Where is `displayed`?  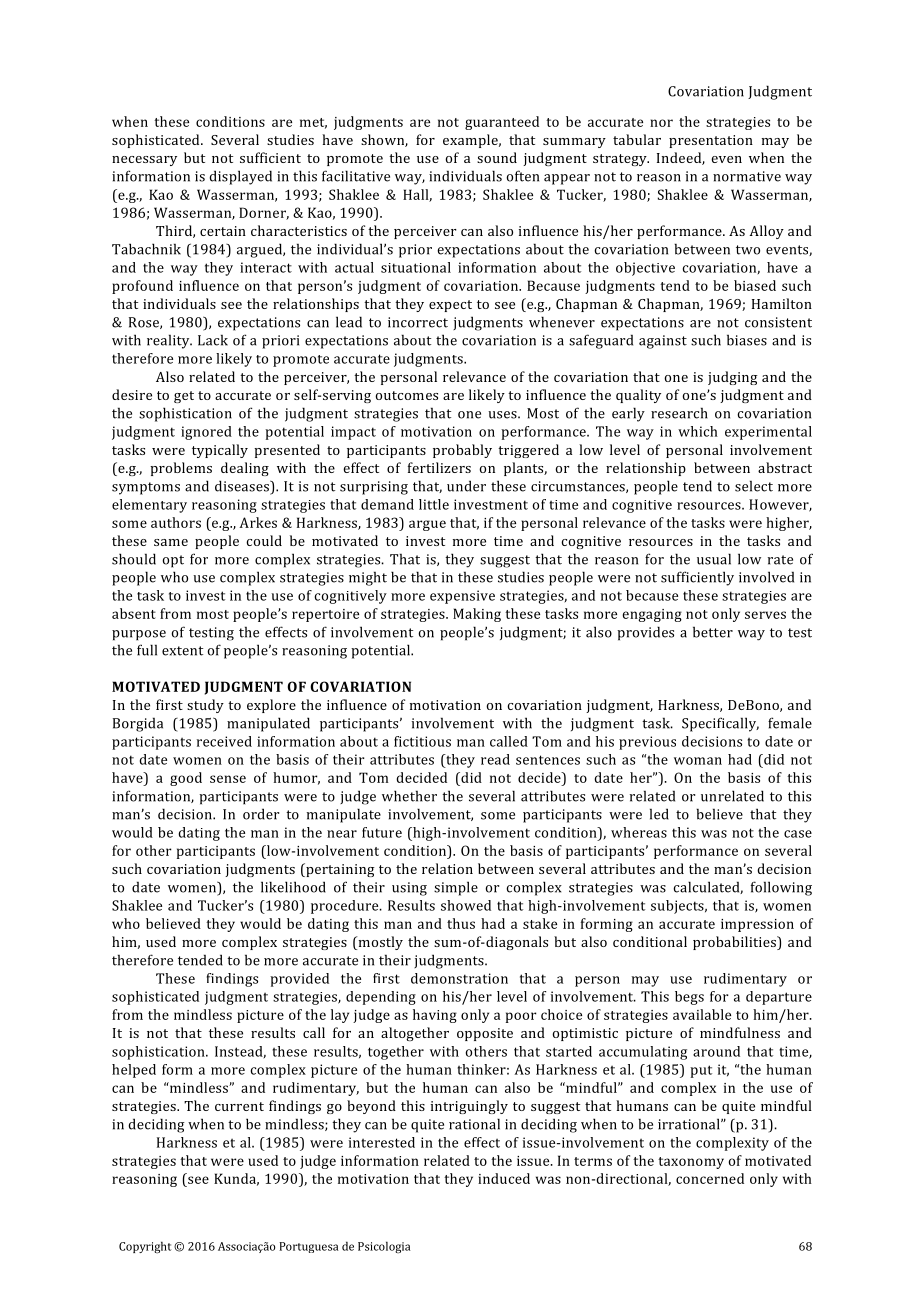
displayed is located at coordinates (240, 177).
